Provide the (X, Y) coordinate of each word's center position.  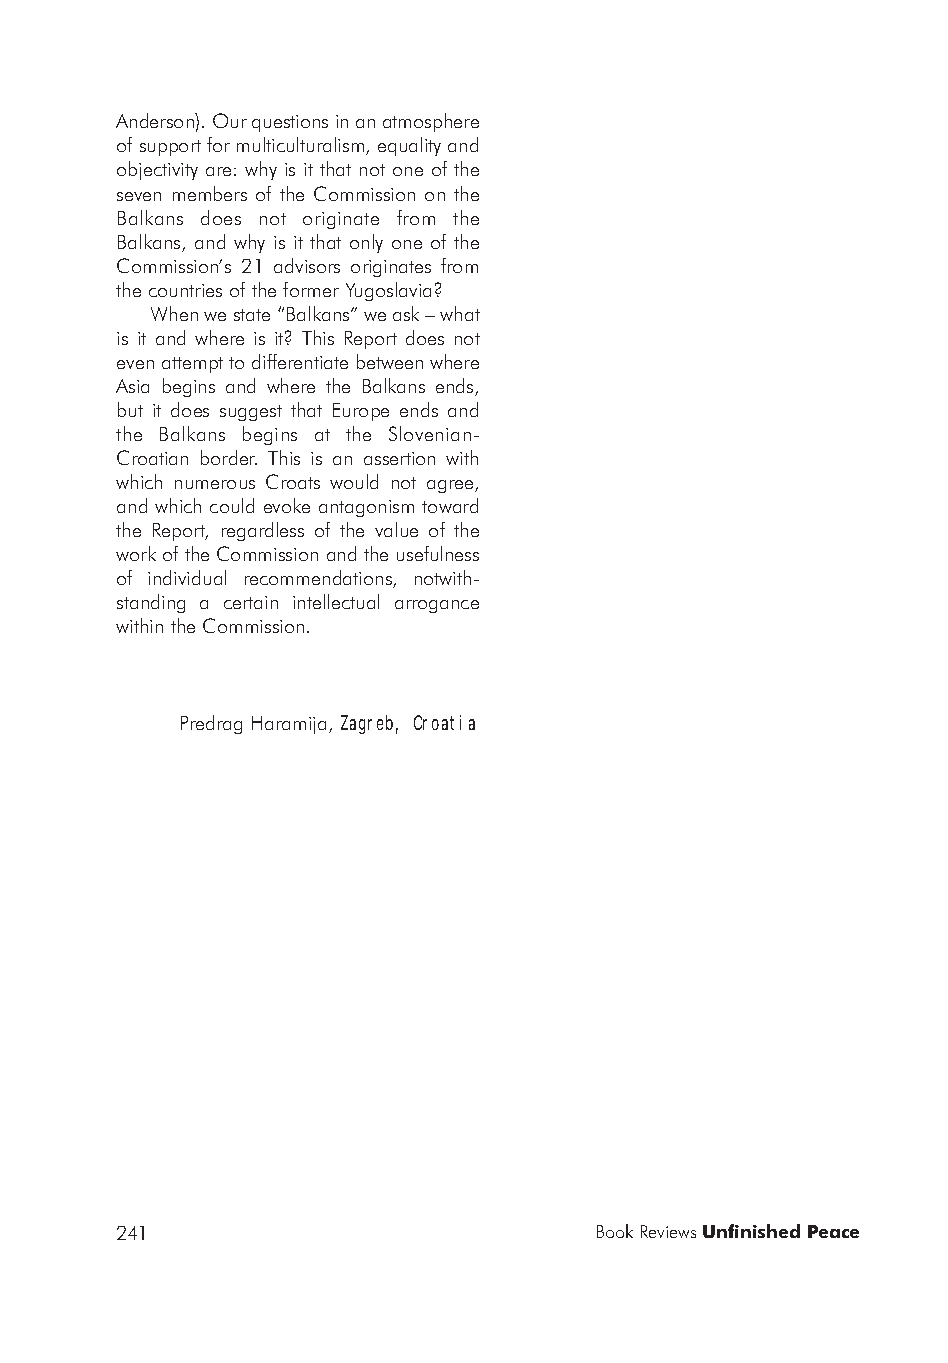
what (460, 313)
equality (409, 146)
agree (451, 486)
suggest (251, 413)
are (218, 171)
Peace (833, 1231)
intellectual (336, 601)
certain (251, 602)
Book (615, 1231)
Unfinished (751, 1231)
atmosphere (431, 122)
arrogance (437, 606)
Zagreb (369, 724)
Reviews (668, 1231)
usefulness (438, 553)
